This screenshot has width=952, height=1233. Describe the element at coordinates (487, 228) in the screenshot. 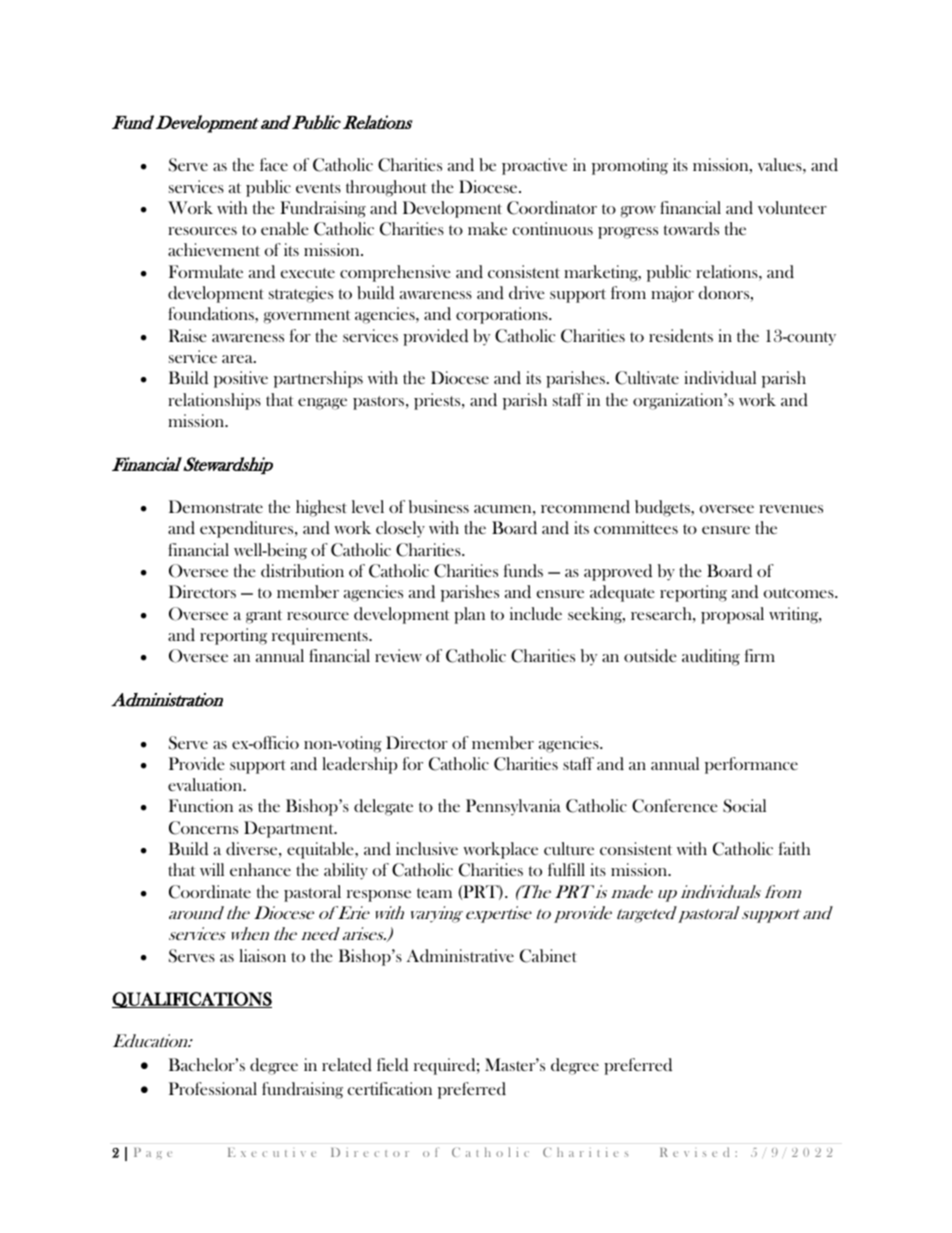

I see `make` at that location.
